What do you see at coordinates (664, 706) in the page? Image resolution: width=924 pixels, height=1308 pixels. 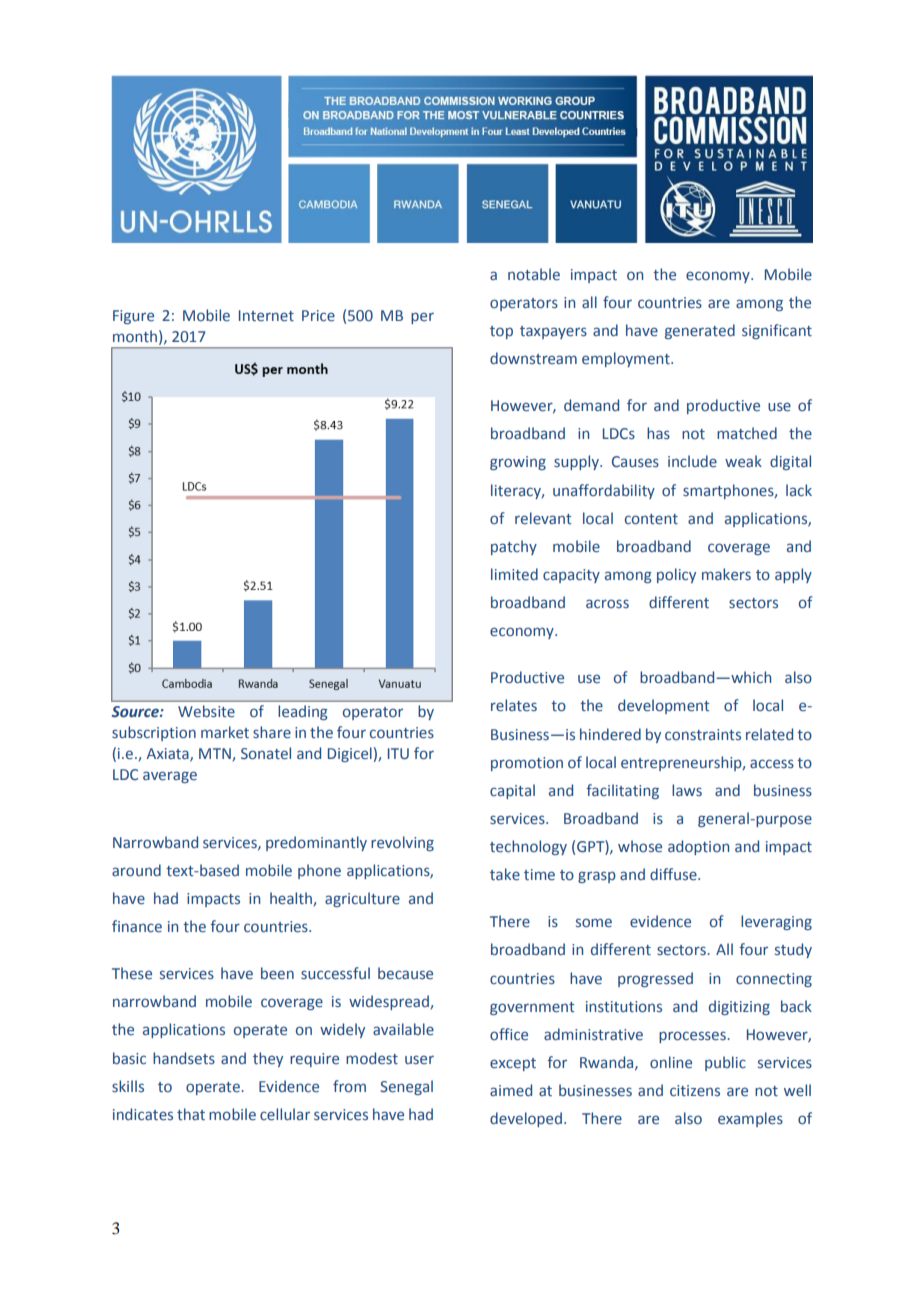 I see `development` at bounding box center [664, 706].
